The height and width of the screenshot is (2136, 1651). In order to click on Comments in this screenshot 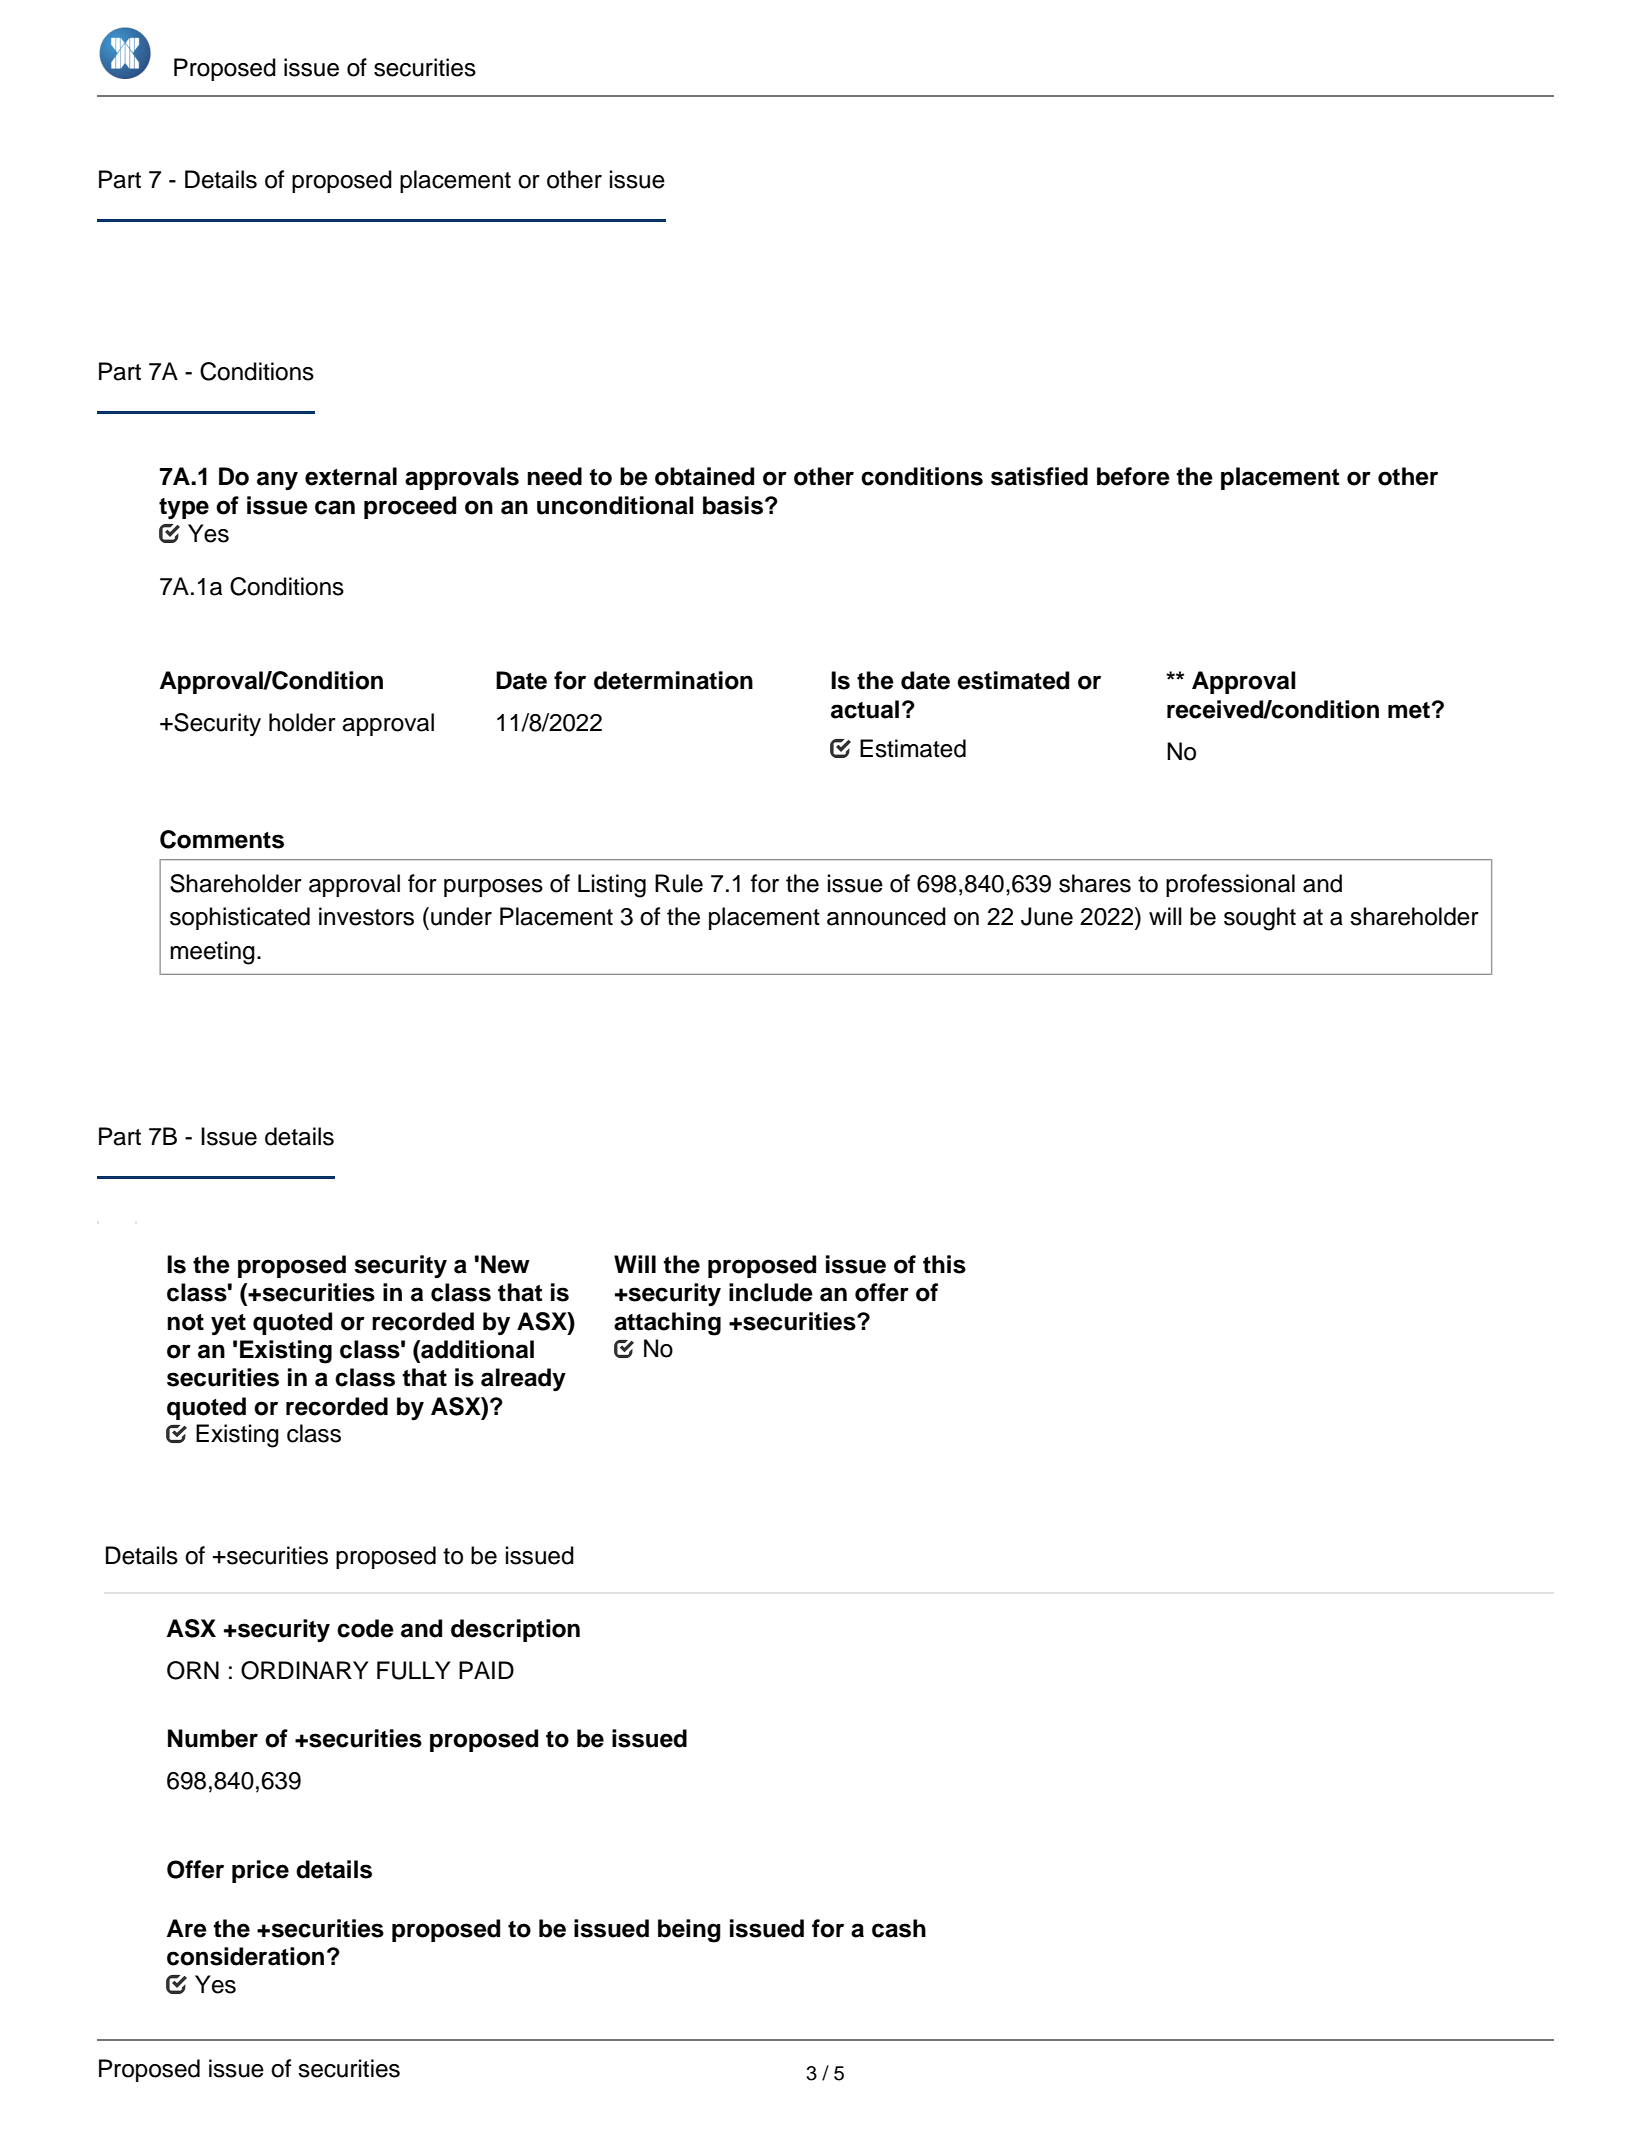, I will do `click(222, 839)`.
